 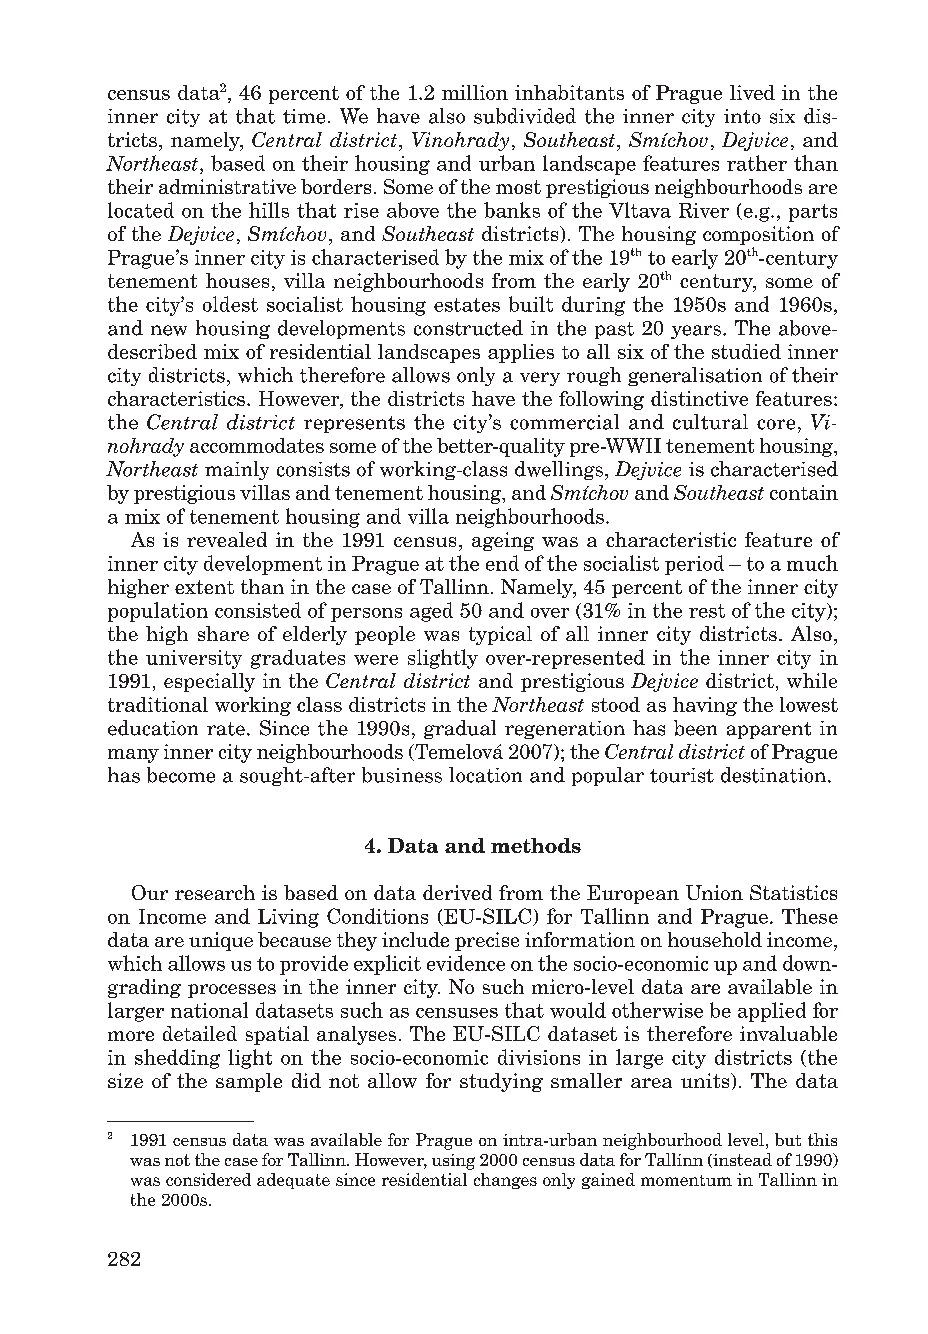 What do you see at coordinates (468, 328) in the page?
I see `constructed` at bounding box center [468, 328].
